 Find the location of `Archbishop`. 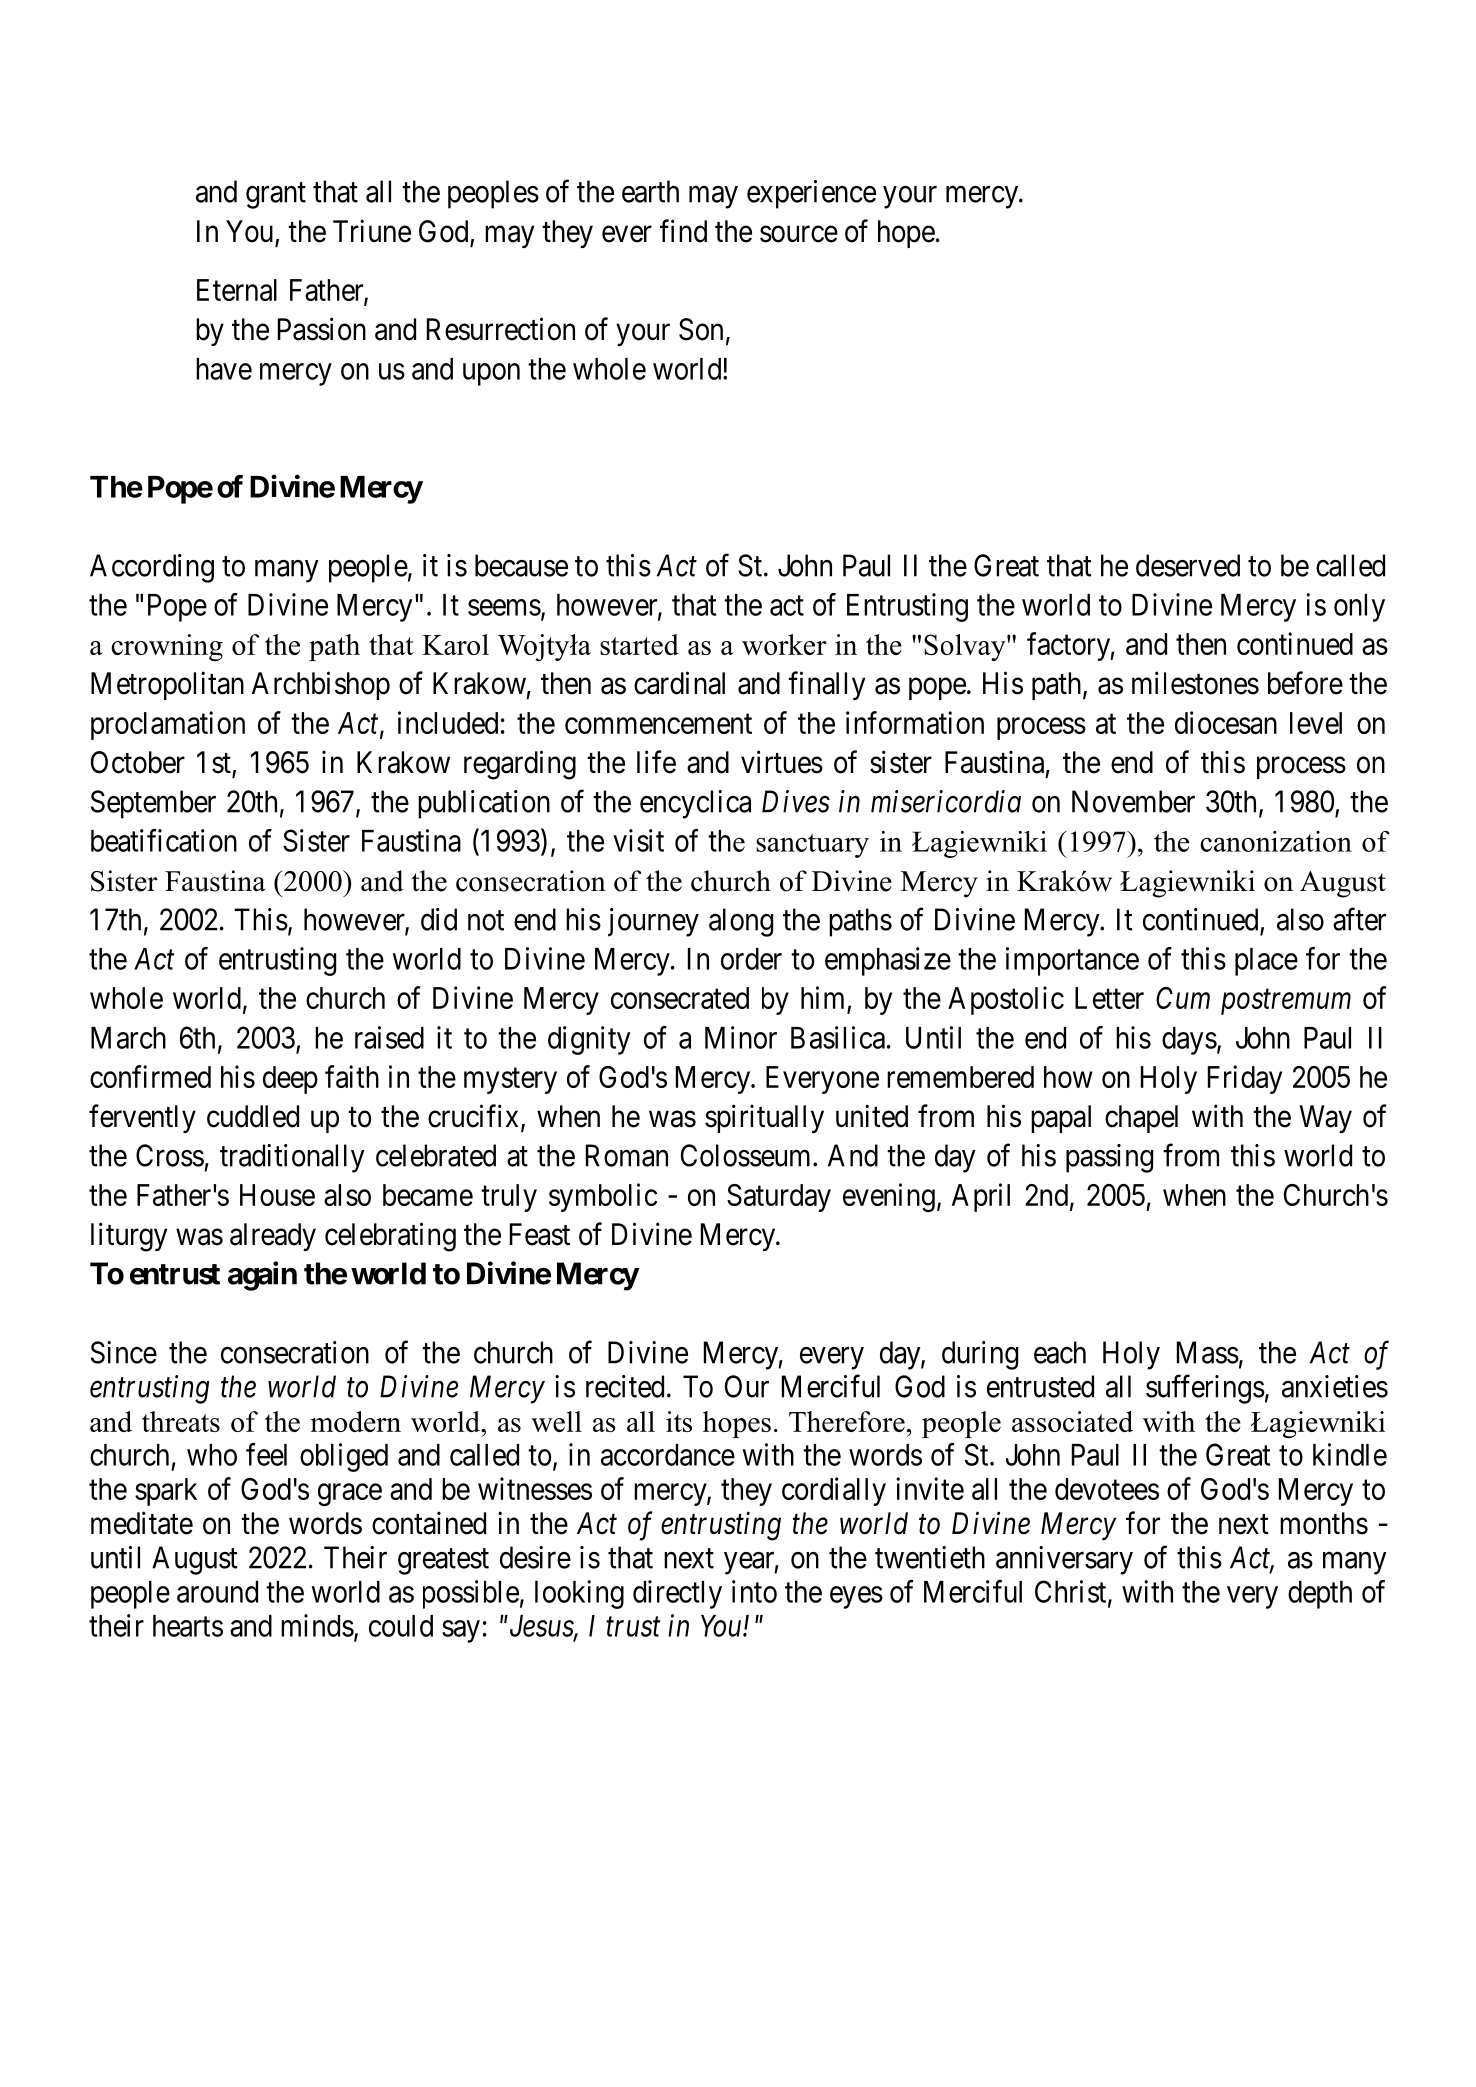

Archbishop is located at coordinates (321, 685).
